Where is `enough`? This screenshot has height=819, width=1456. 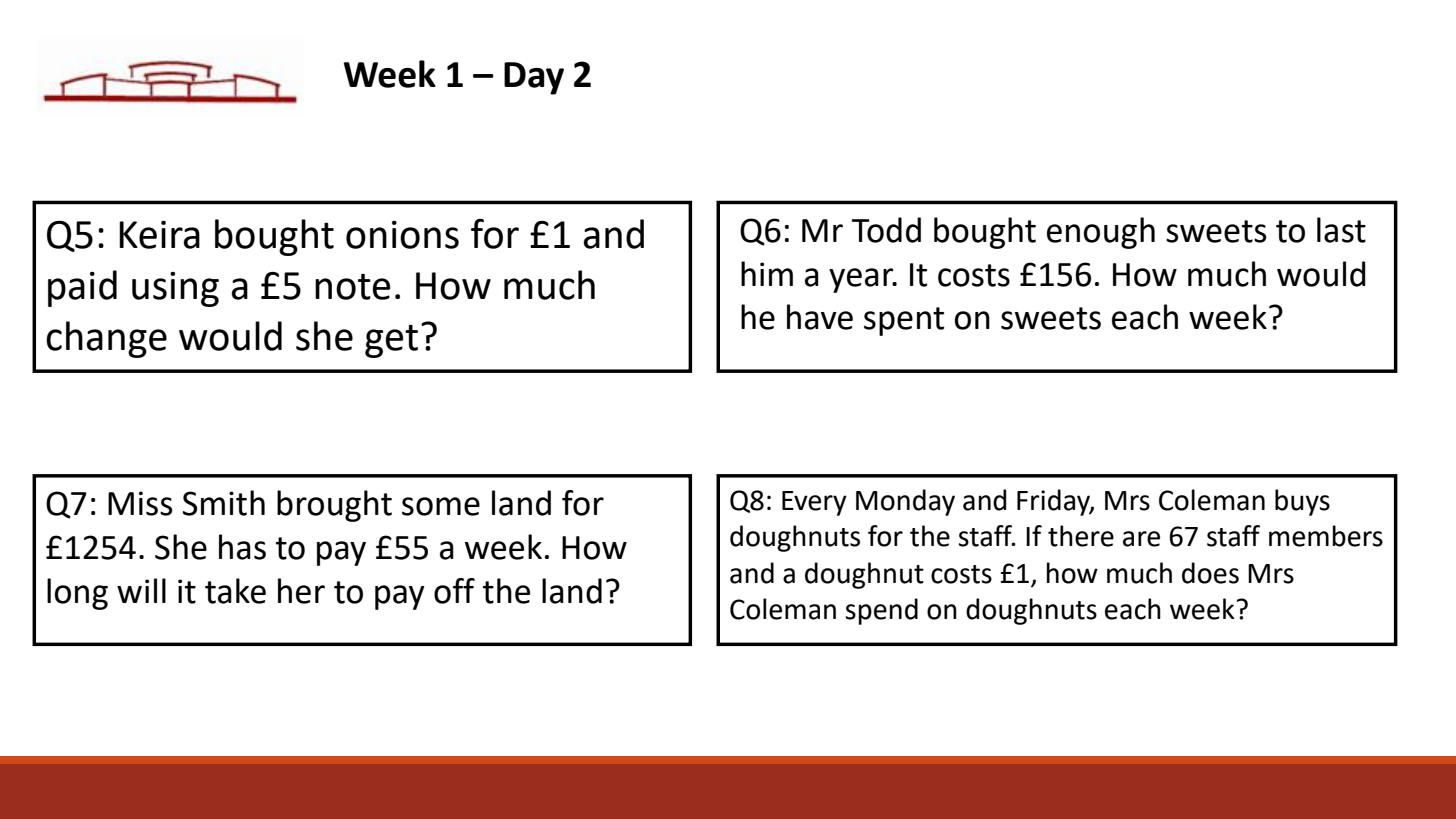 enough is located at coordinates (1101, 233).
